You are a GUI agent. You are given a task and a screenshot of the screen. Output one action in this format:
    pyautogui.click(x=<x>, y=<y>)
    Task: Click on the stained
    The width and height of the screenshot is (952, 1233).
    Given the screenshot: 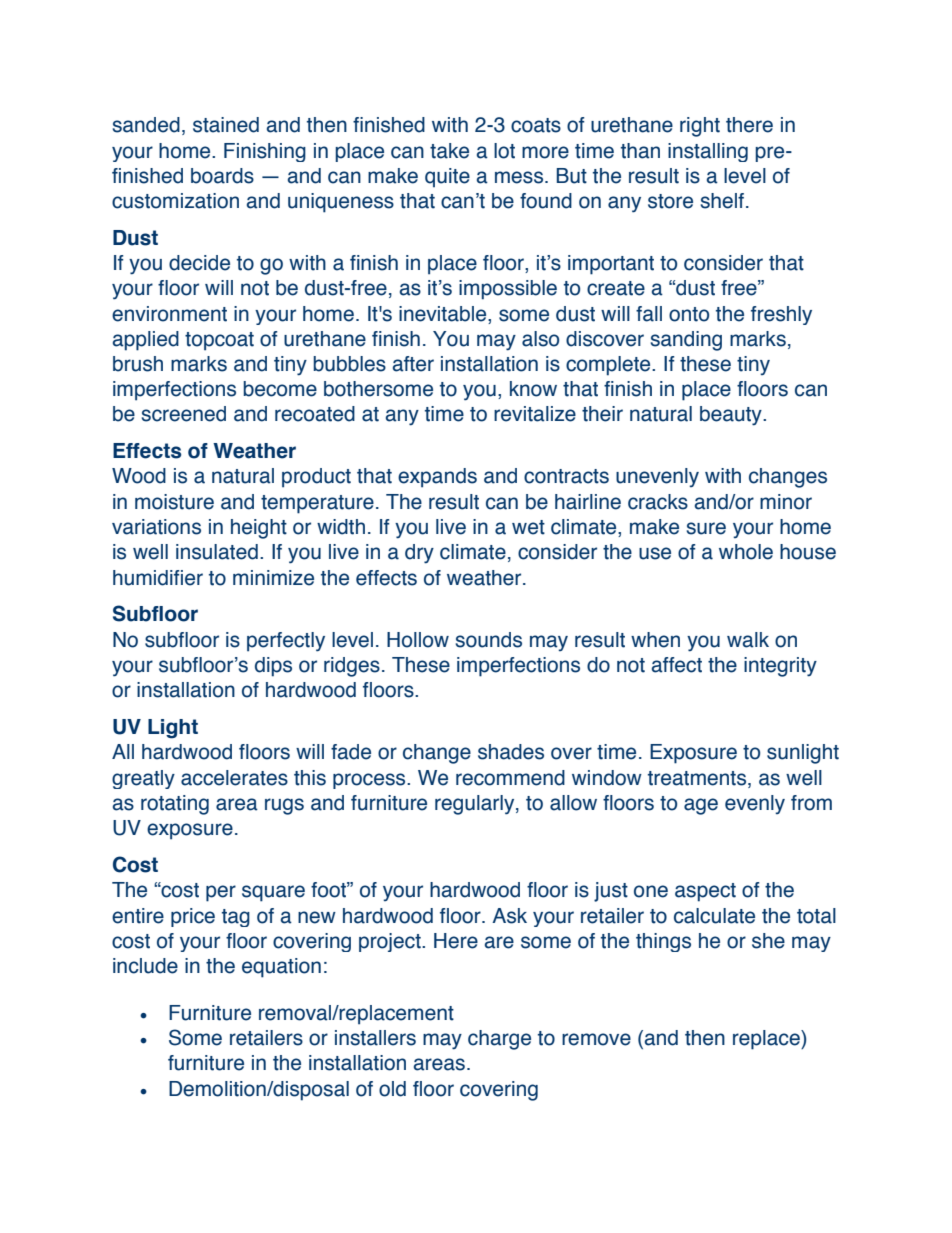 What is the action you would take?
    pyautogui.click(x=226, y=125)
